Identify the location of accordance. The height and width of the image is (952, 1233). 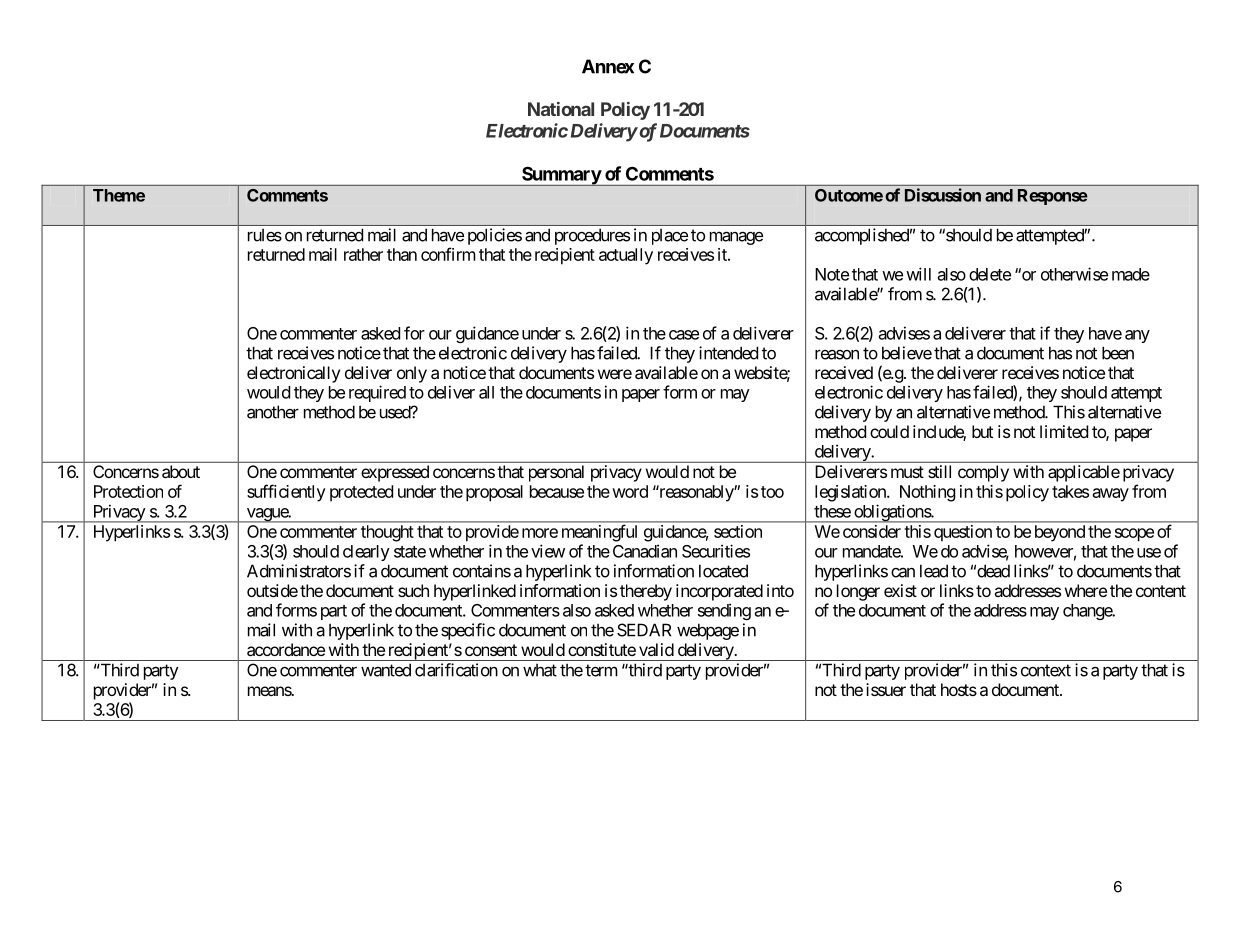
(286, 649).
